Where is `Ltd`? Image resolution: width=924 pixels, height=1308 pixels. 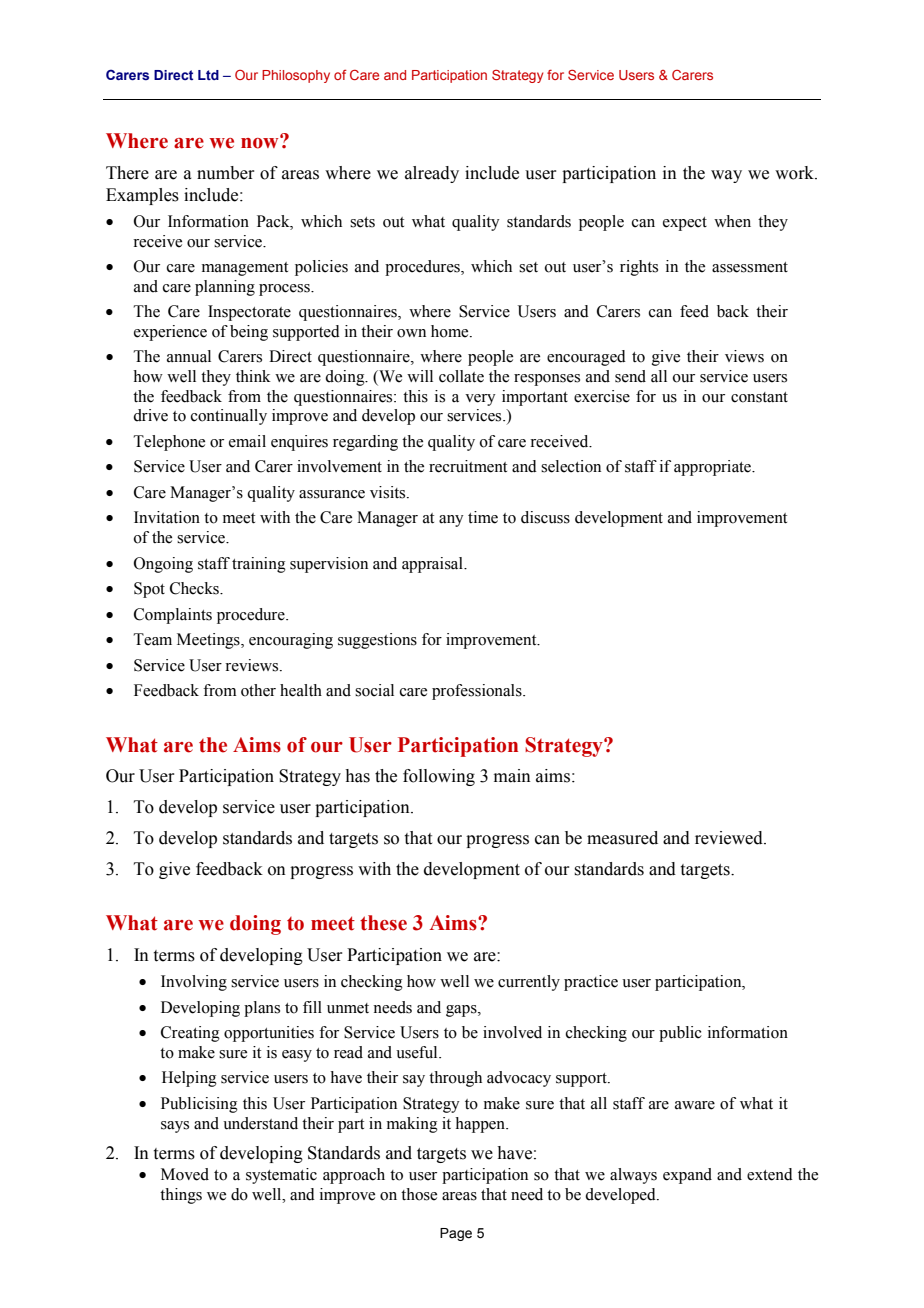
Ltd is located at coordinates (208, 75).
